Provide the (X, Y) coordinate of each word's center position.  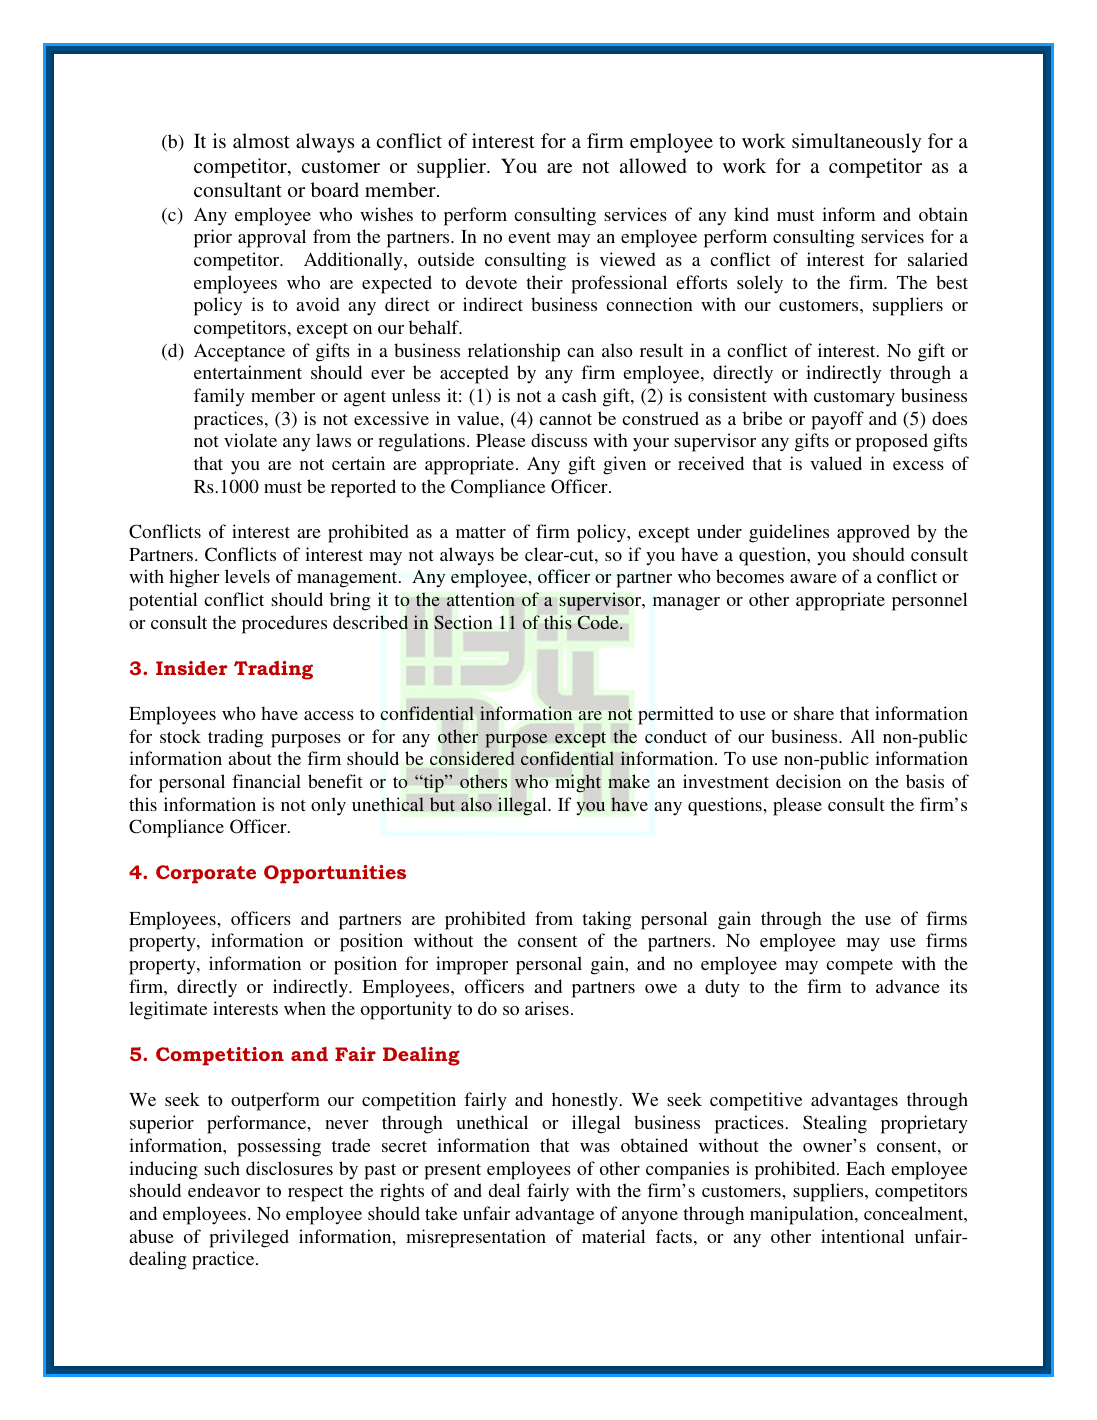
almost (261, 140)
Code (599, 622)
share (814, 713)
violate (250, 440)
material (614, 1236)
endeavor (224, 1190)
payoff (837, 420)
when (305, 1008)
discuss (559, 440)
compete (859, 967)
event (529, 237)
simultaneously (856, 143)
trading (235, 738)
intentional (863, 1236)
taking (607, 920)
